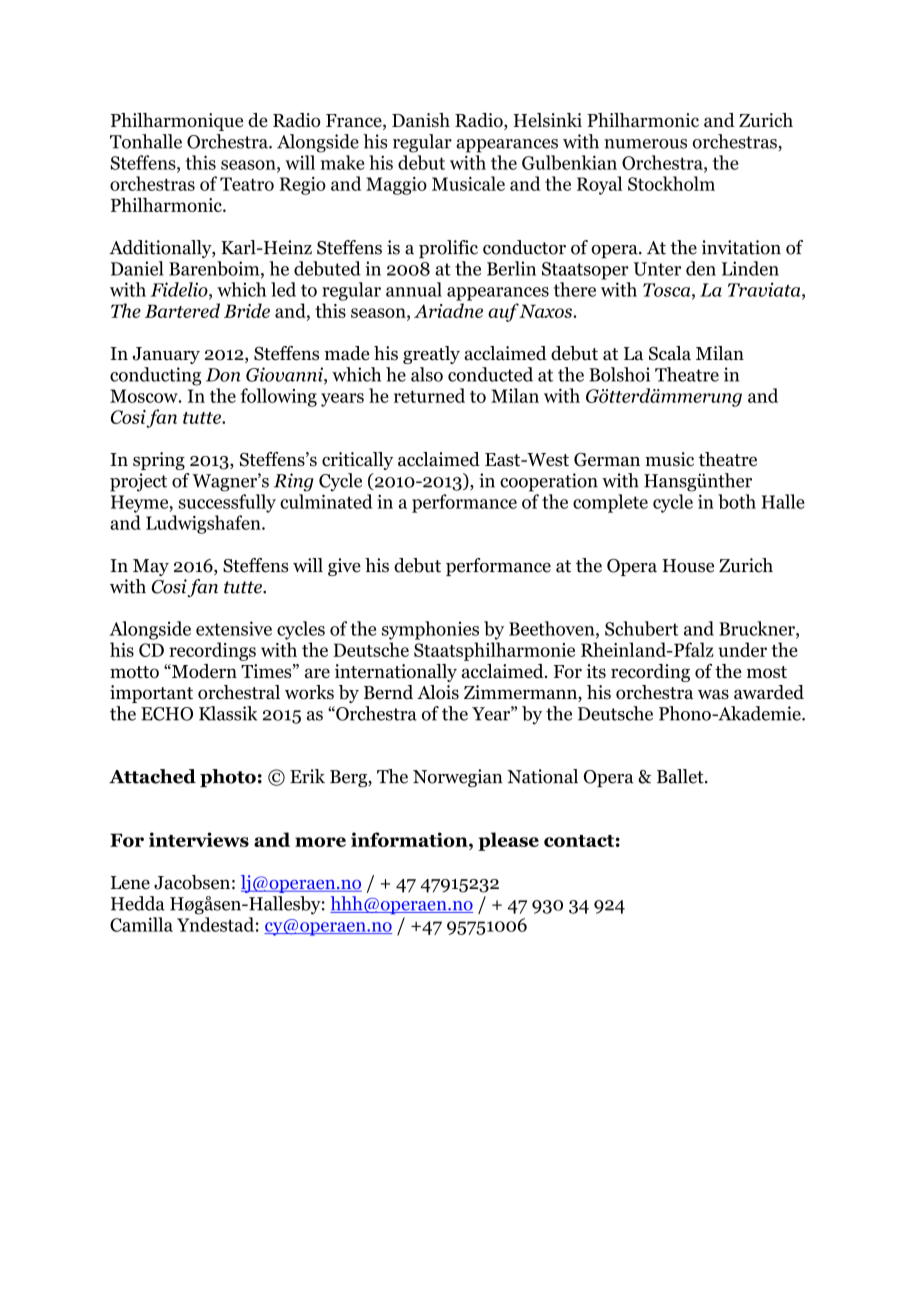 This screenshot has width=924, height=1308. I want to click on Jacobsen, so click(192, 882).
